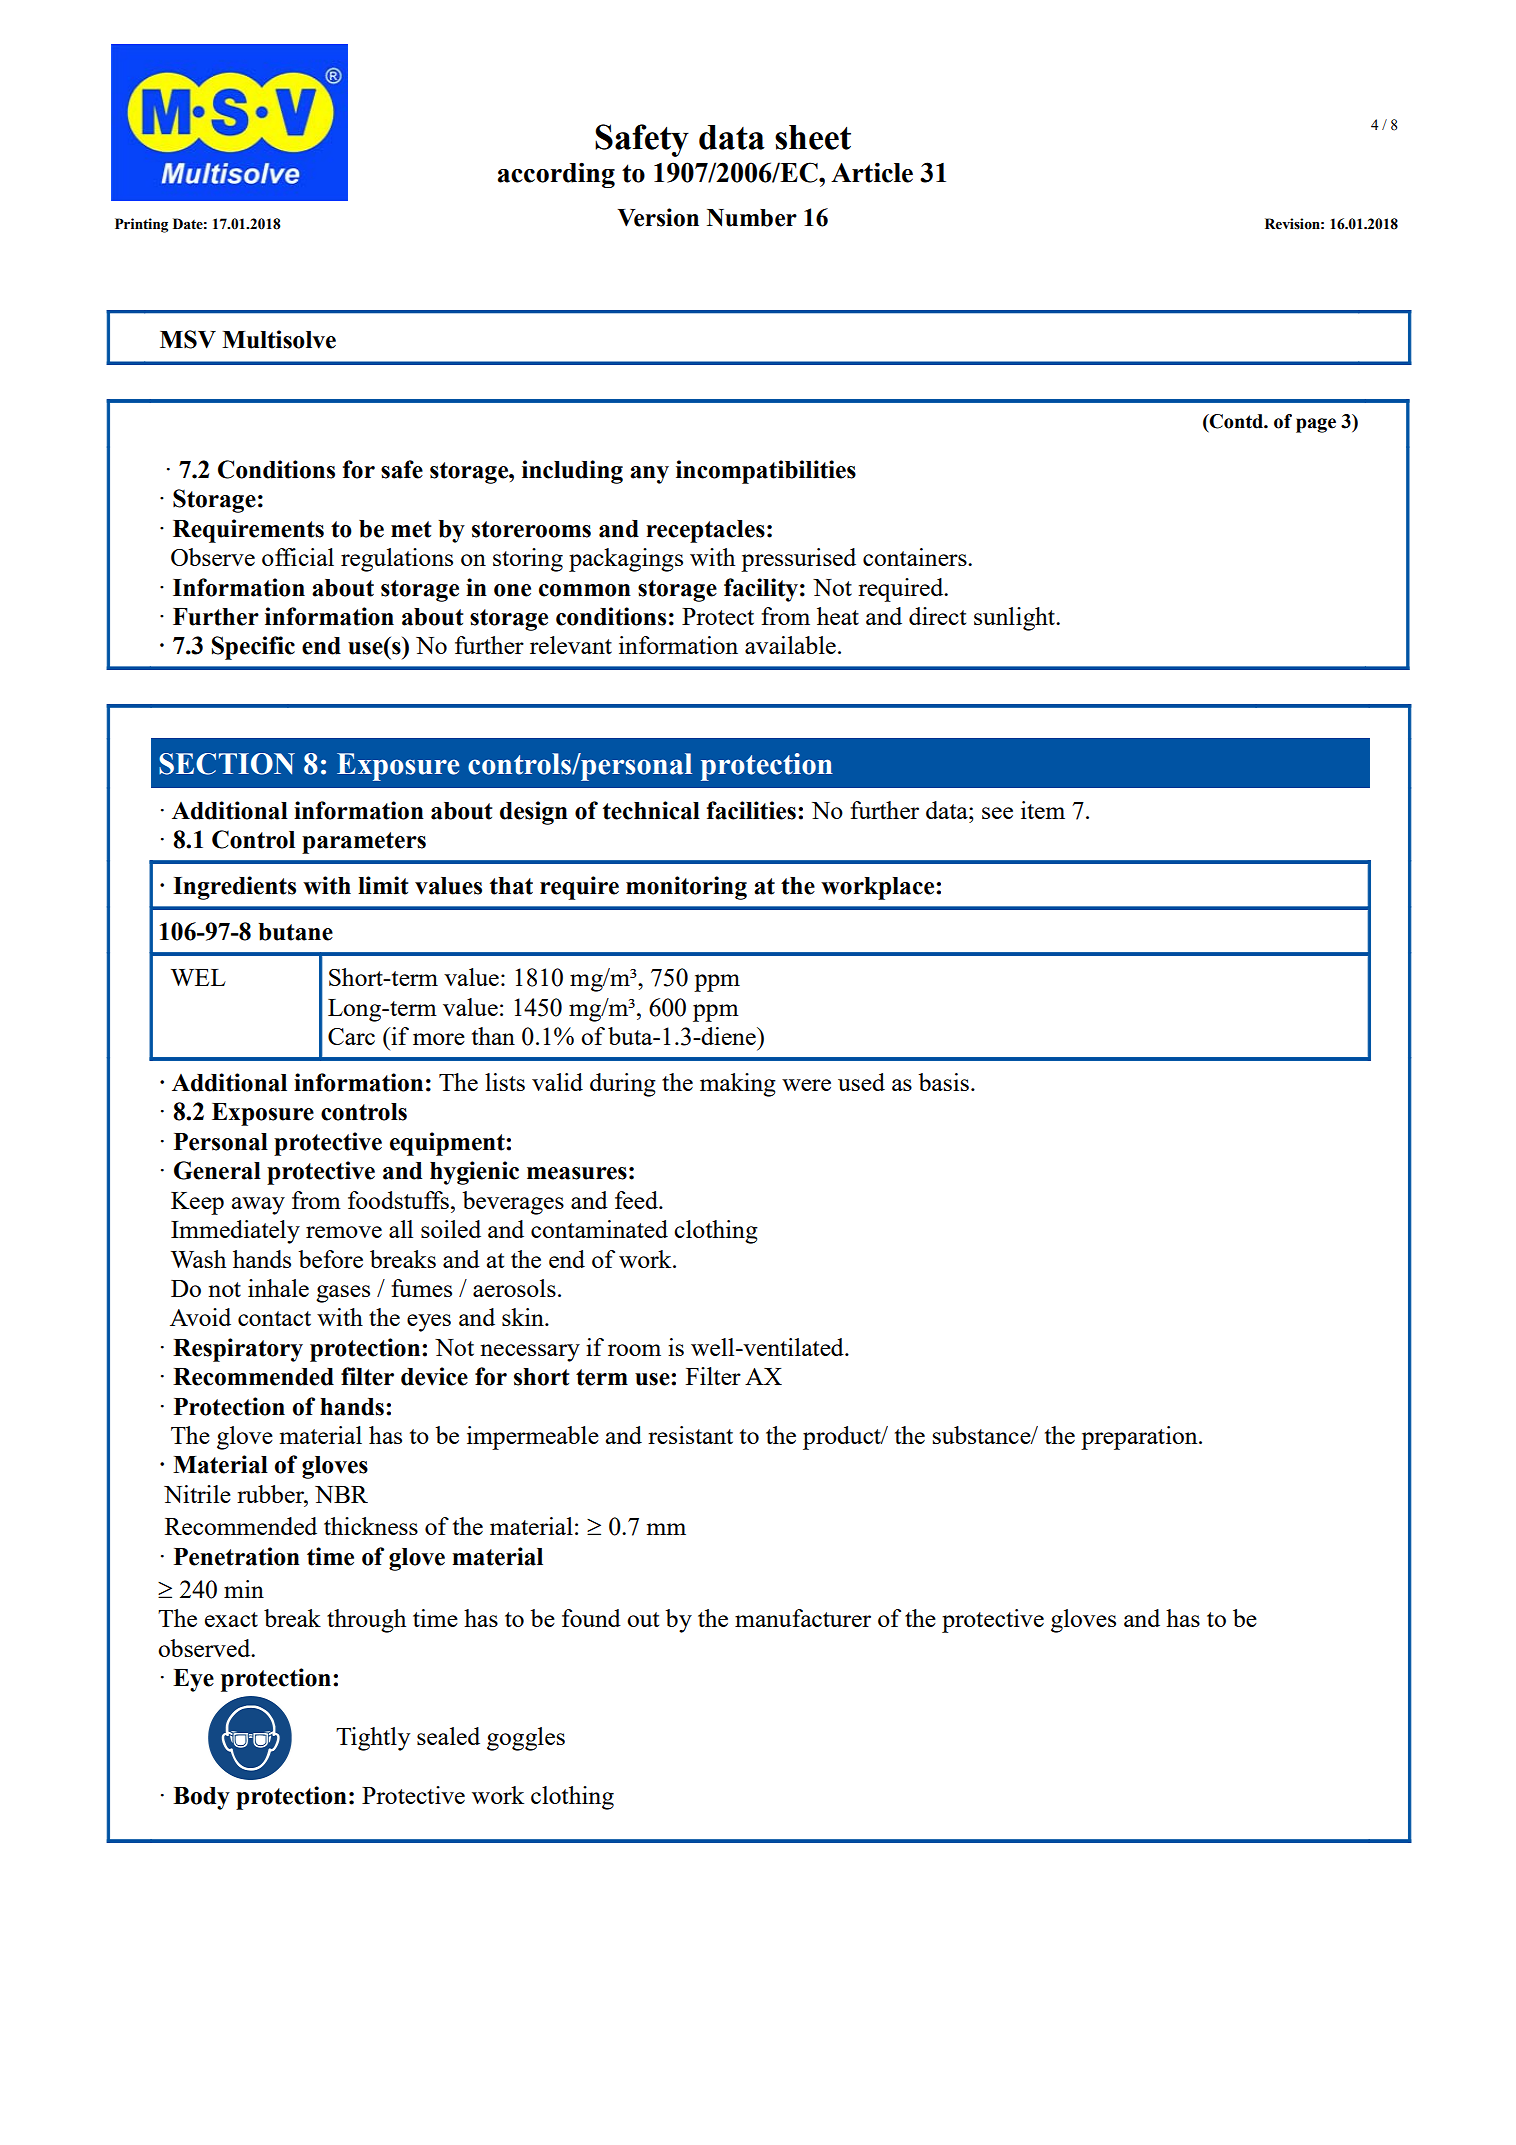  I want to click on resistant, so click(690, 1435).
